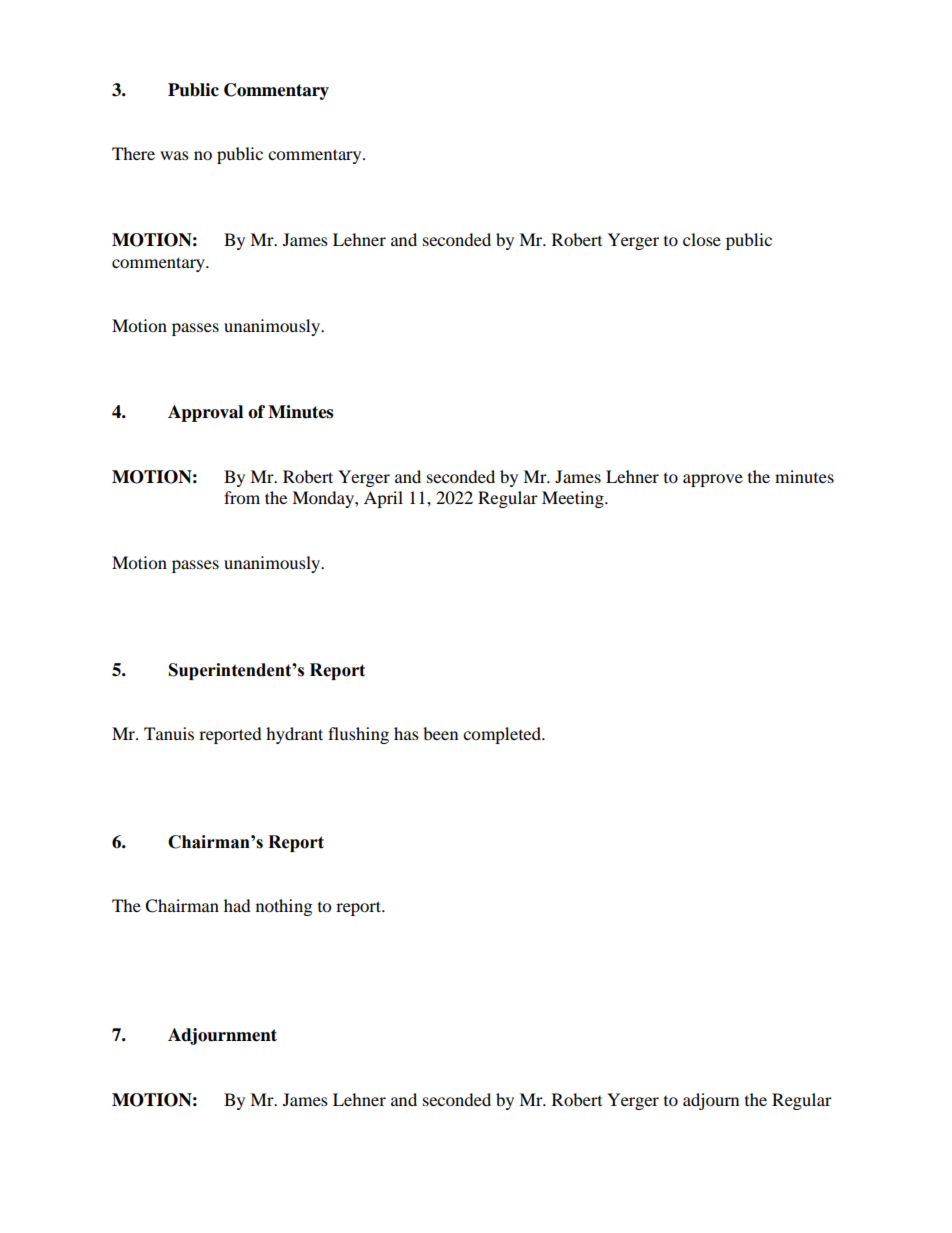 The height and width of the screenshot is (1233, 952). Describe the element at coordinates (713, 480) in the screenshot. I see `approve` at that location.
